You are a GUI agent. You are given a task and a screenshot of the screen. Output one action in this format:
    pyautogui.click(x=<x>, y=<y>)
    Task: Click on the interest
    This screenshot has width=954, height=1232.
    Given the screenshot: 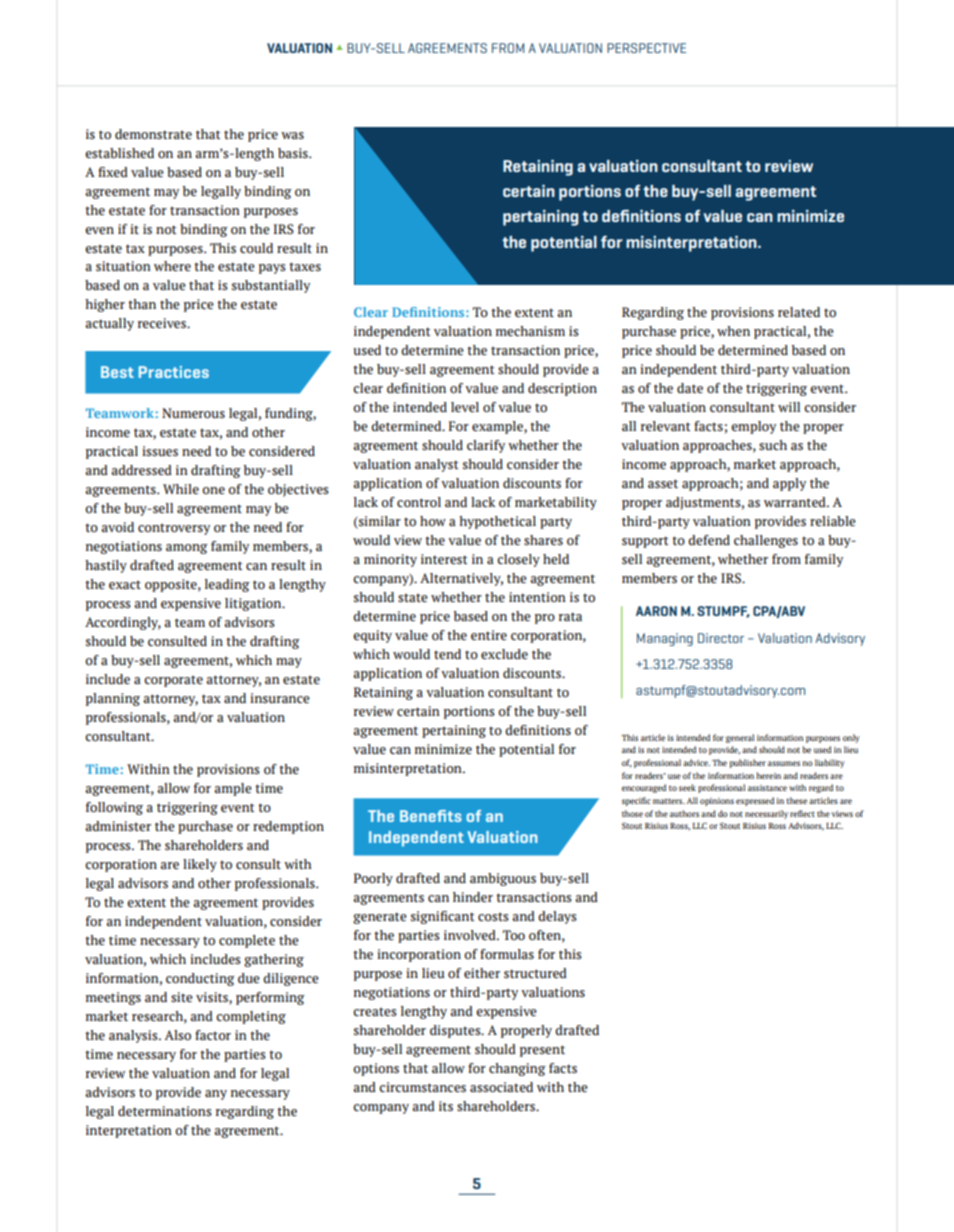 What is the action you would take?
    pyautogui.click(x=444, y=559)
